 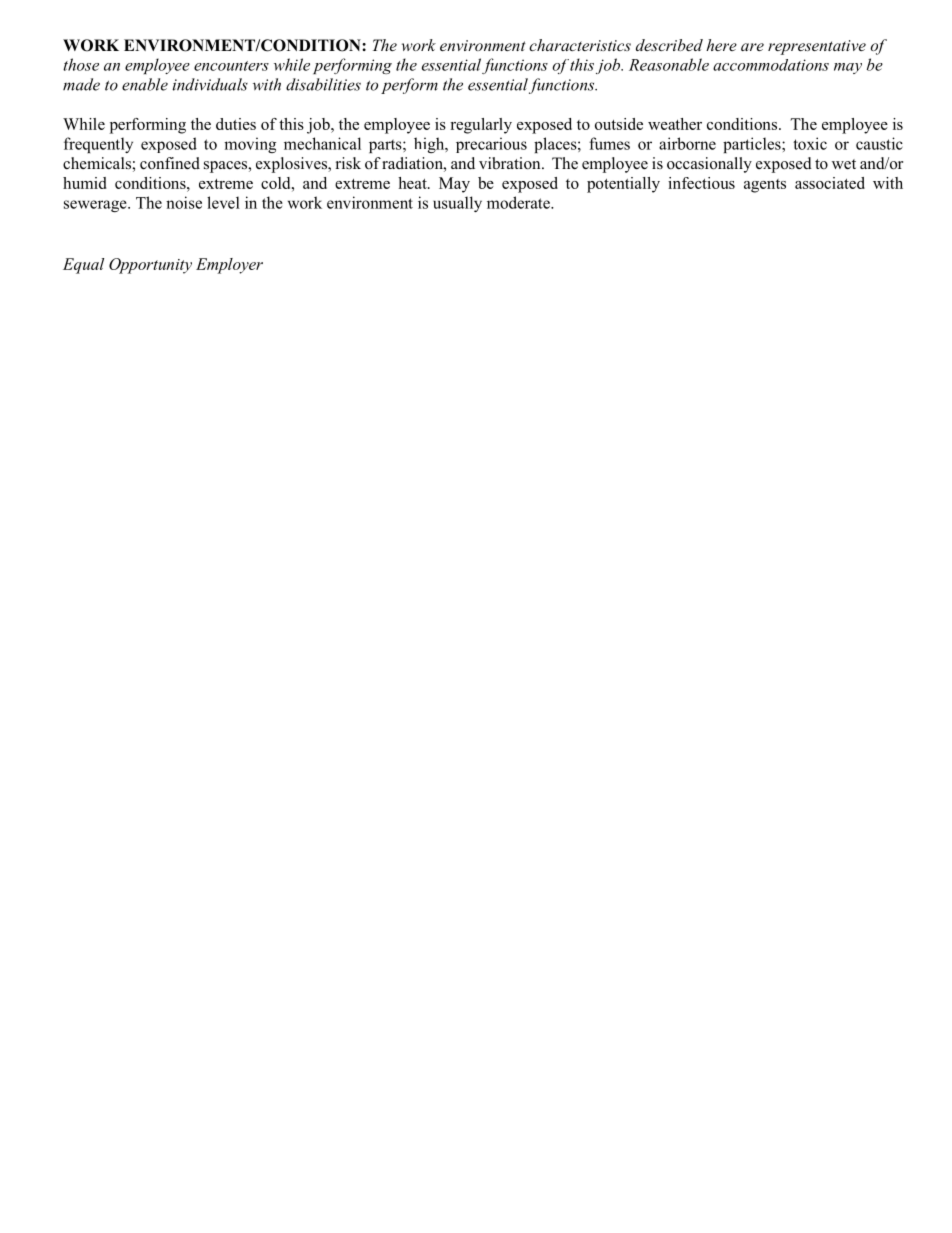 I want to click on Opportunity, so click(x=150, y=266).
